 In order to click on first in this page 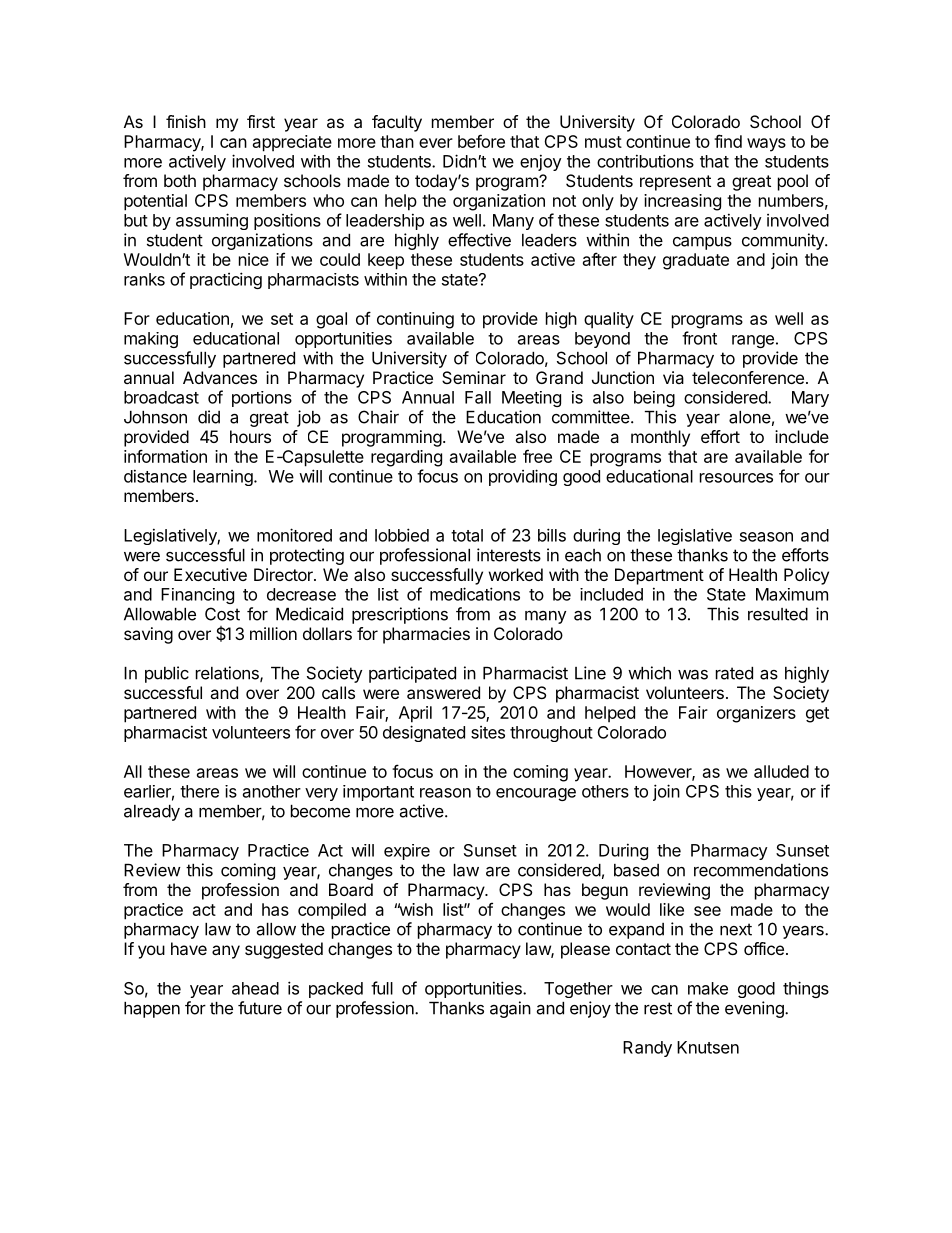, I will do `click(261, 121)`.
